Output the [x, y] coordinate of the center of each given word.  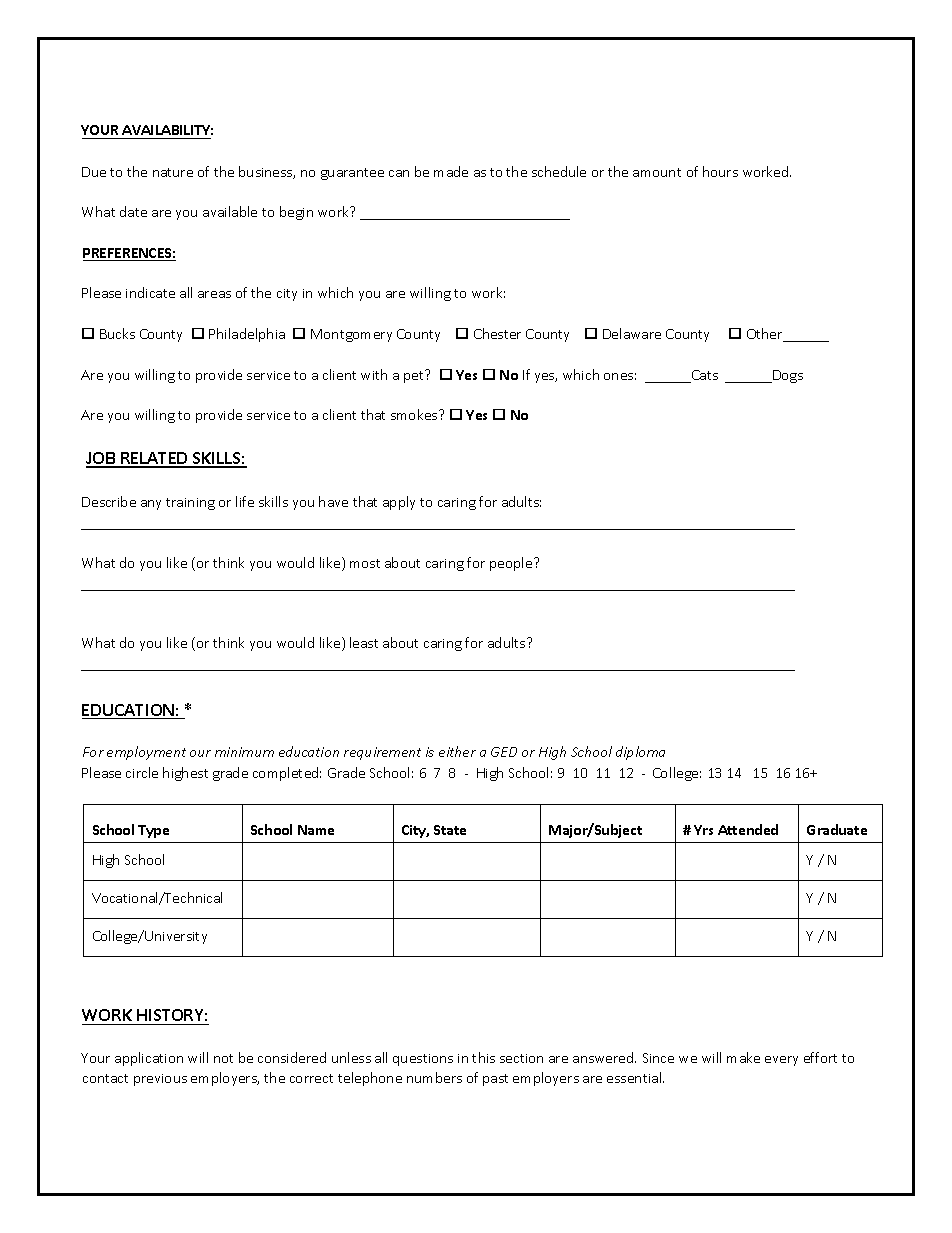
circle [142, 772]
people [512, 564]
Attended [748, 829]
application [149, 1059]
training [190, 504]
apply [399, 503]
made [451, 171]
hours [720, 171]
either [457, 751]
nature [173, 172]
